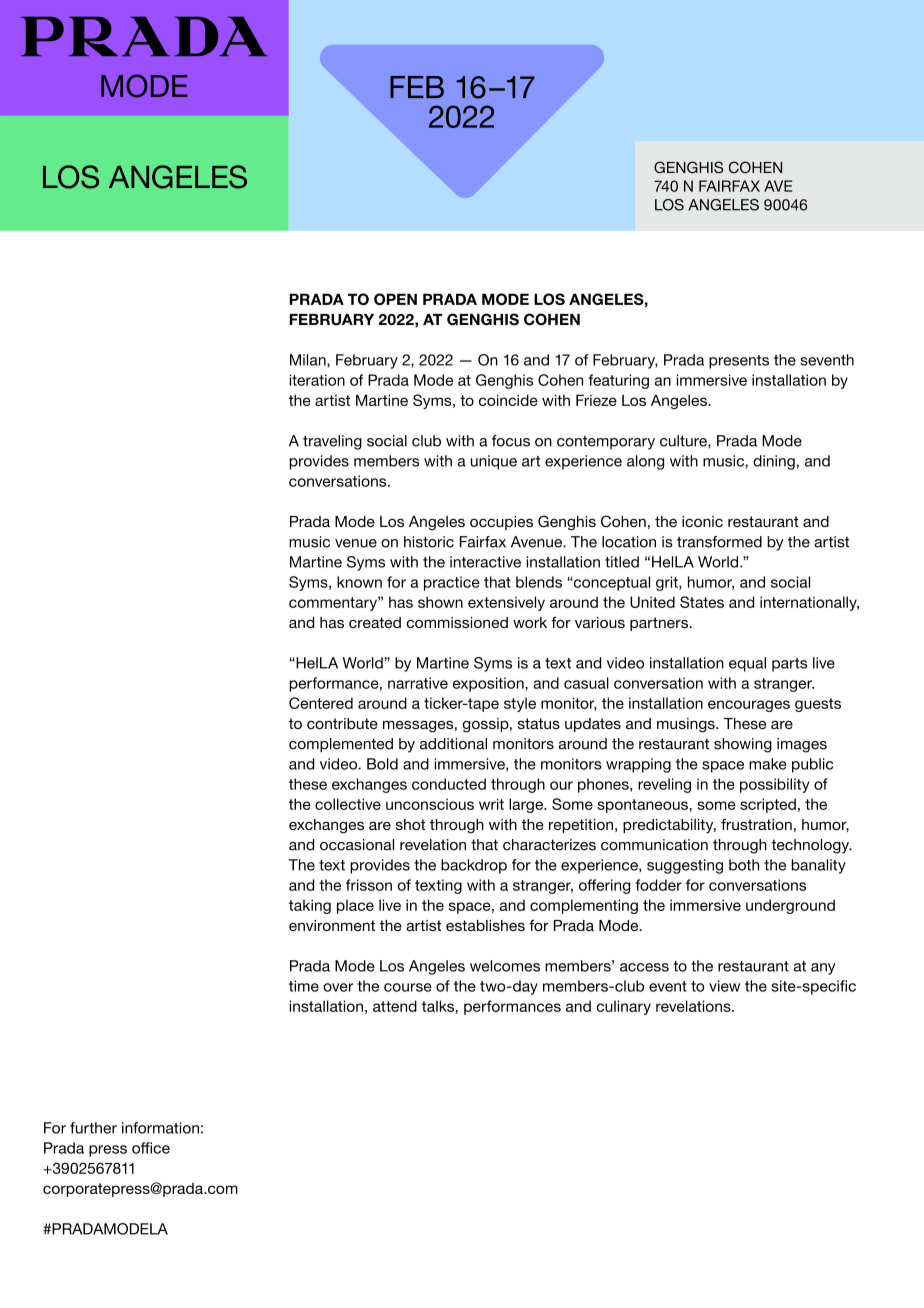  What do you see at coordinates (321, 703) in the image?
I see `Centered` at bounding box center [321, 703].
